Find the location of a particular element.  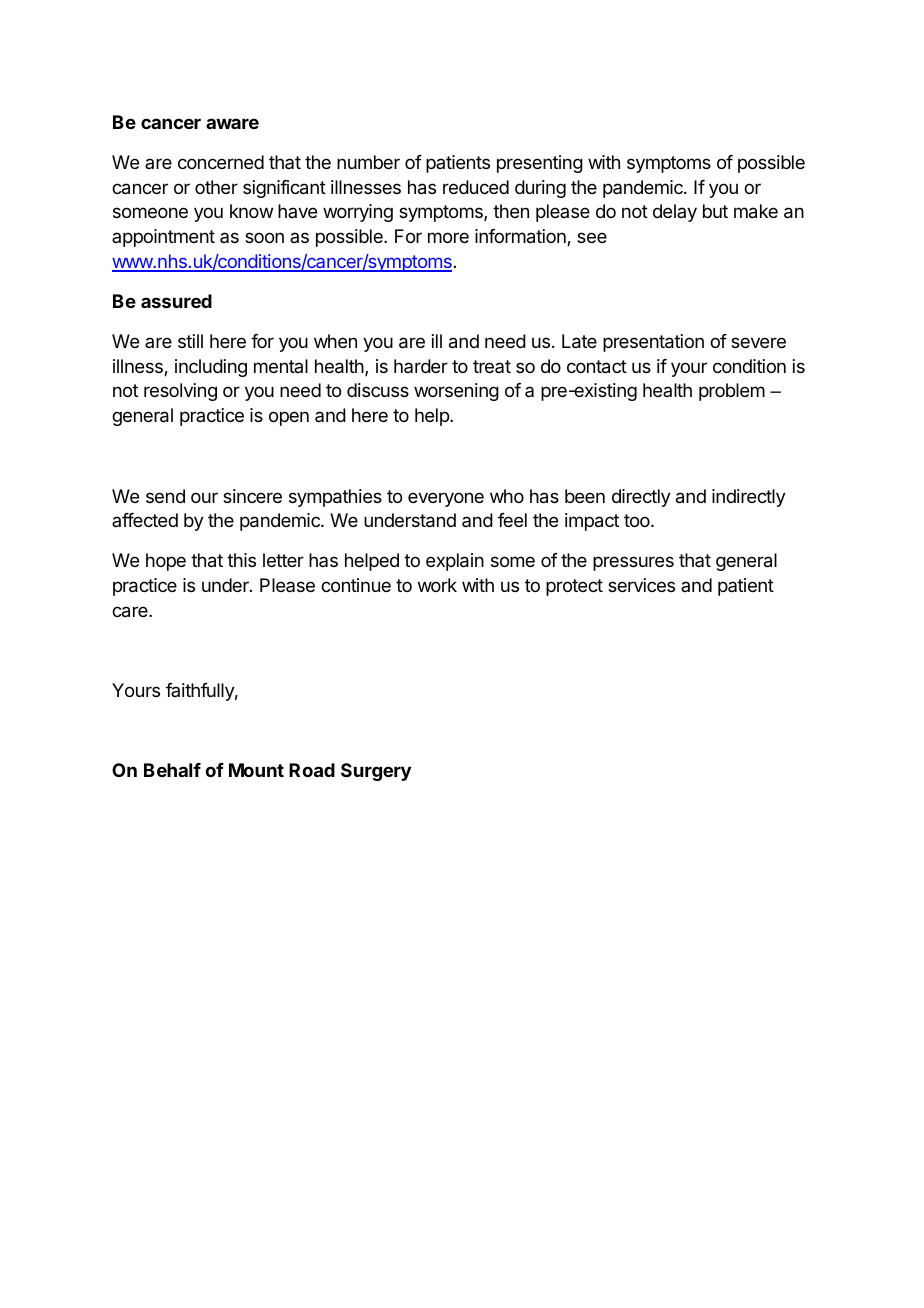

concerned is located at coordinates (221, 162).
